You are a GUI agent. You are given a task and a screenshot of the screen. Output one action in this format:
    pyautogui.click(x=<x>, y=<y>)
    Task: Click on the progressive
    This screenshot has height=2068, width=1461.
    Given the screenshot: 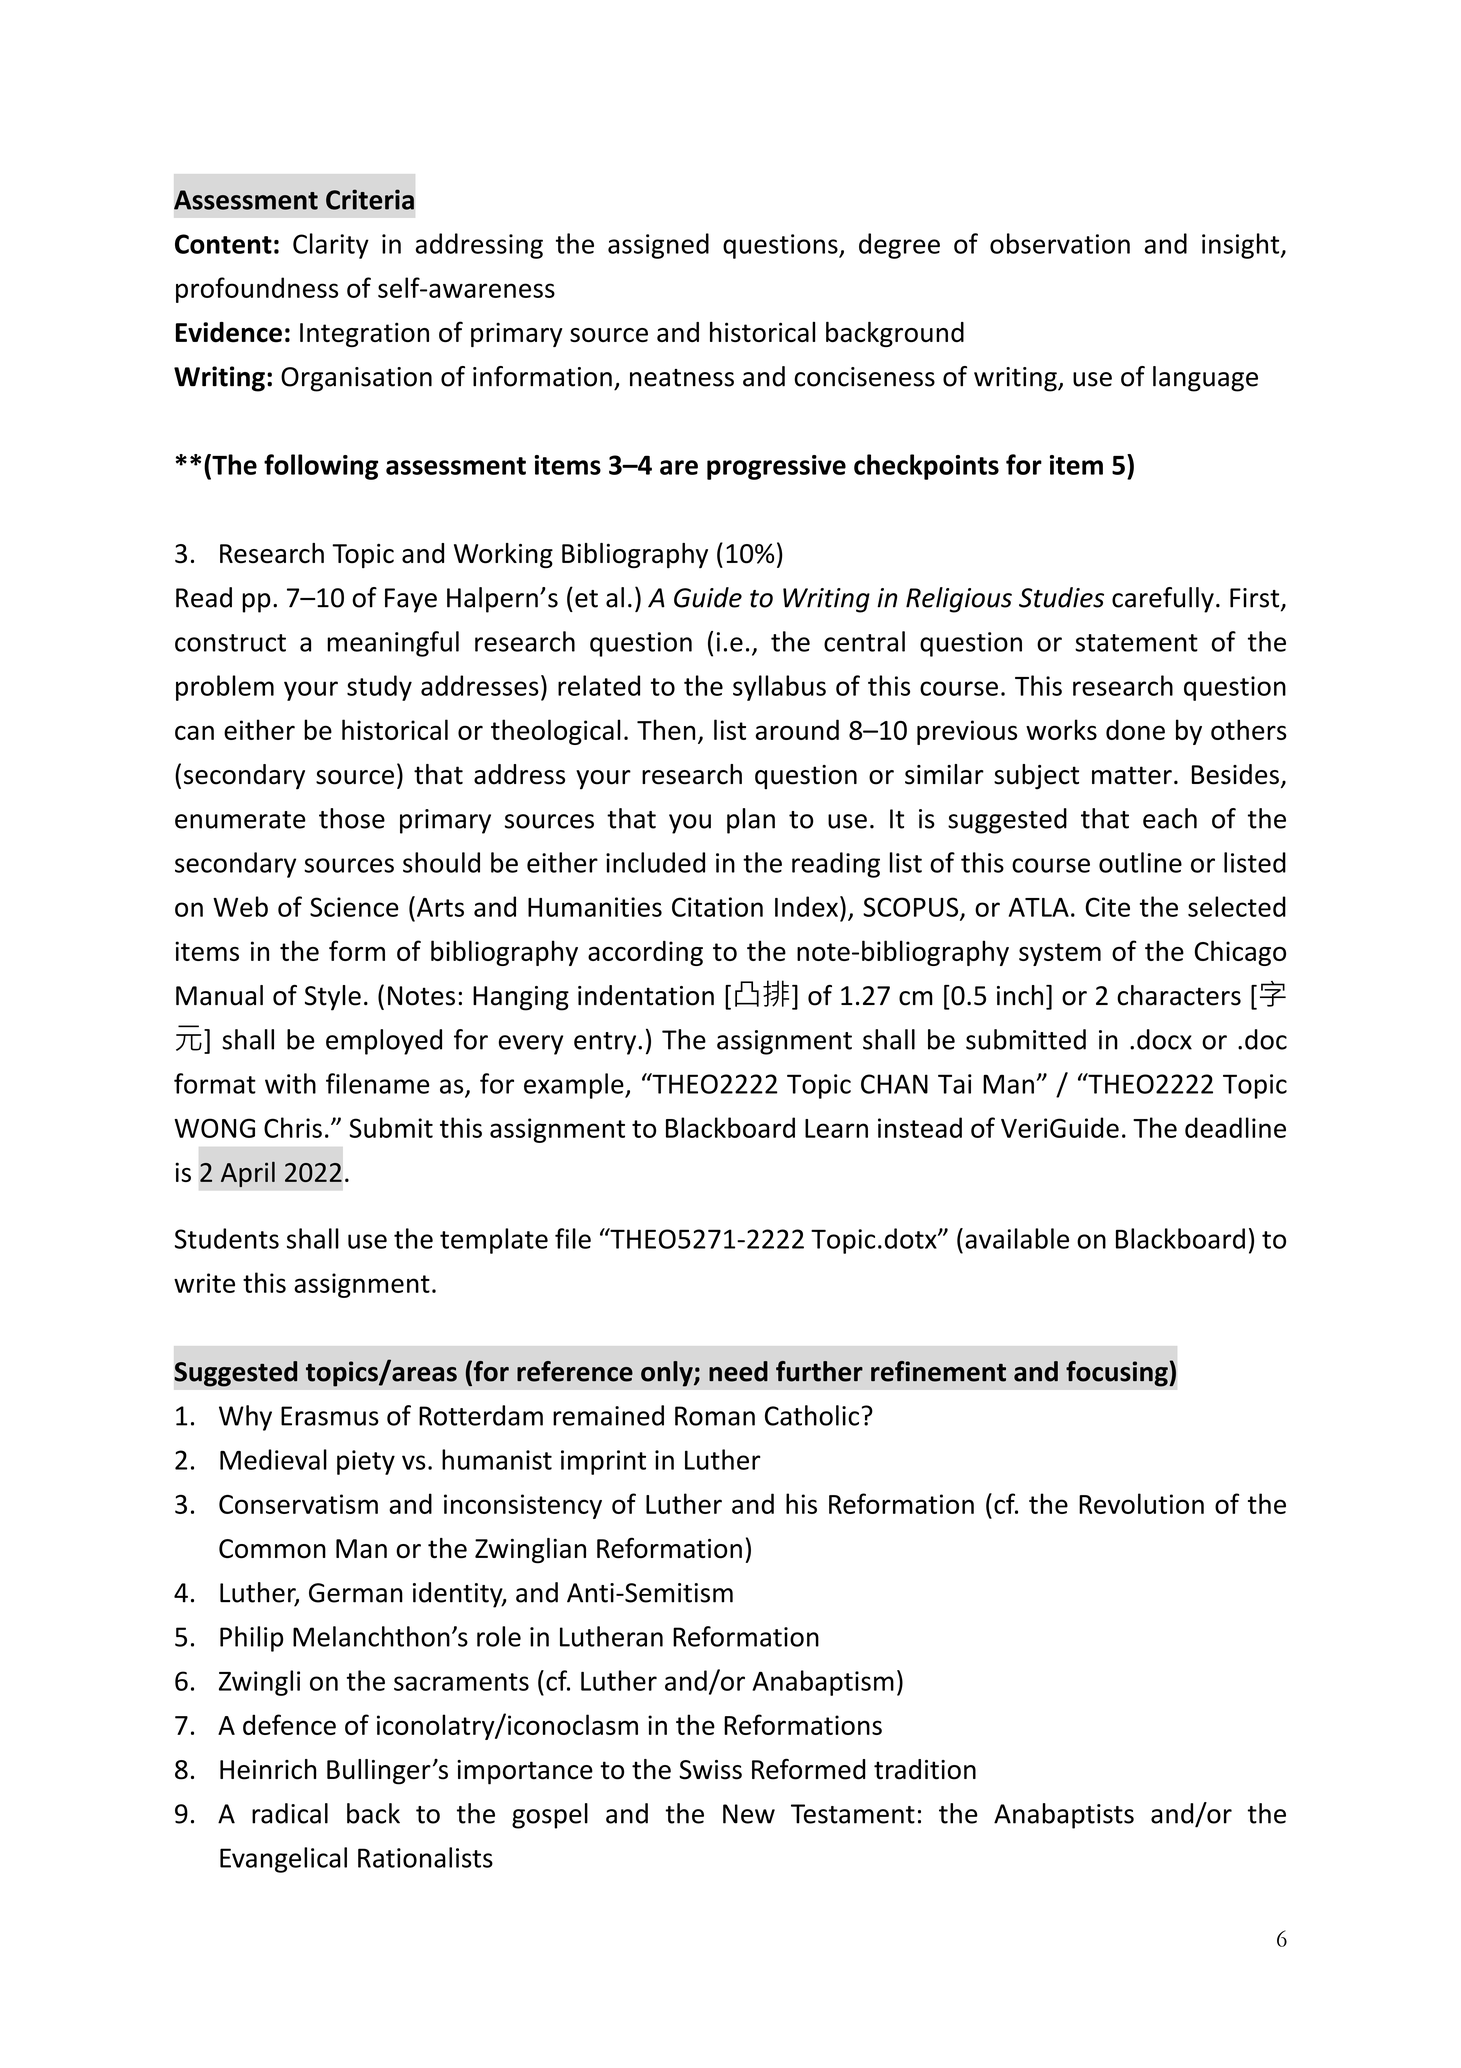 What is the action you would take?
    pyautogui.click(x=776, y=467)
